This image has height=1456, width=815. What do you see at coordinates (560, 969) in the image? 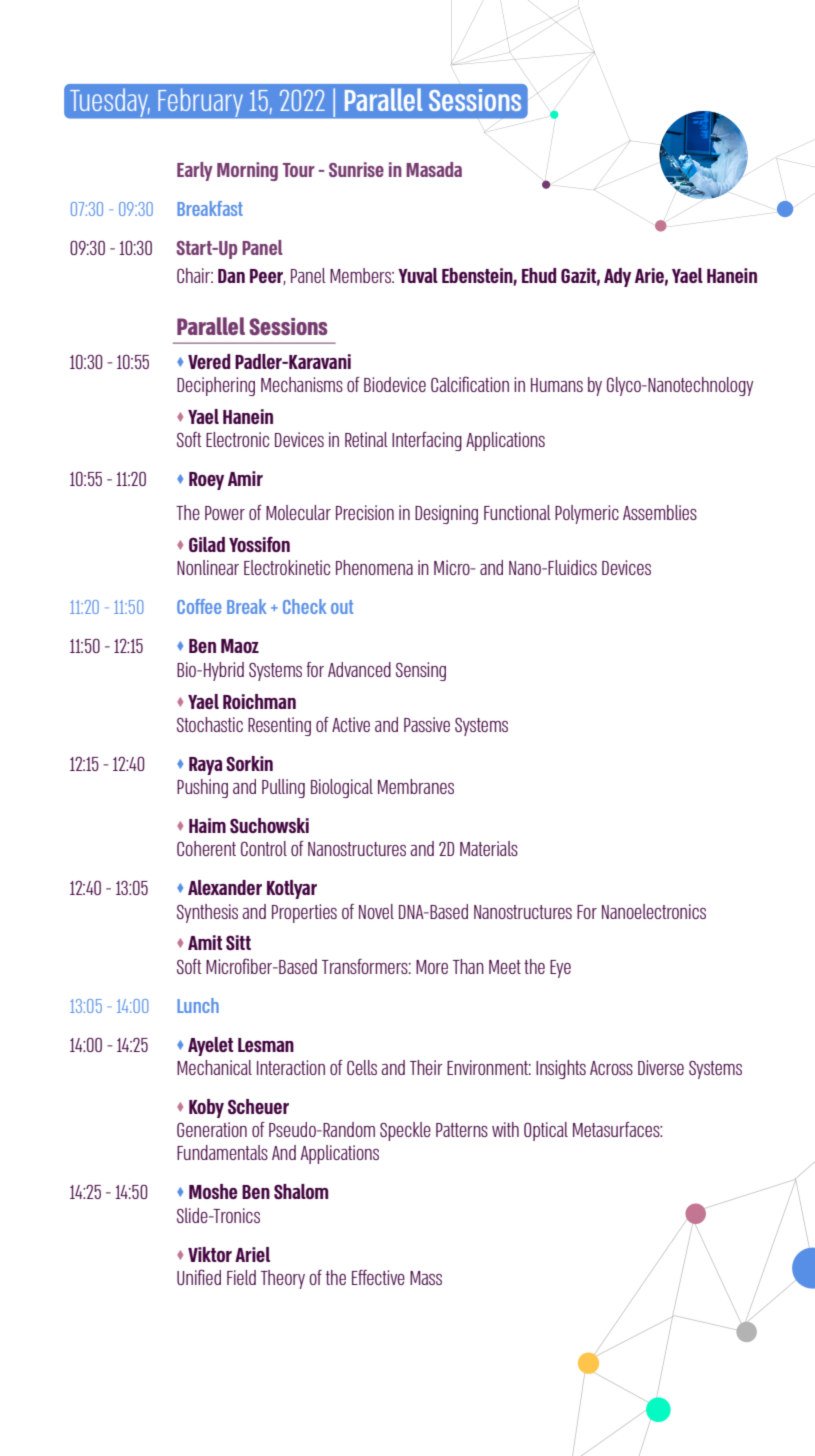
I see `Eye` at bounding box center [560, 969].
